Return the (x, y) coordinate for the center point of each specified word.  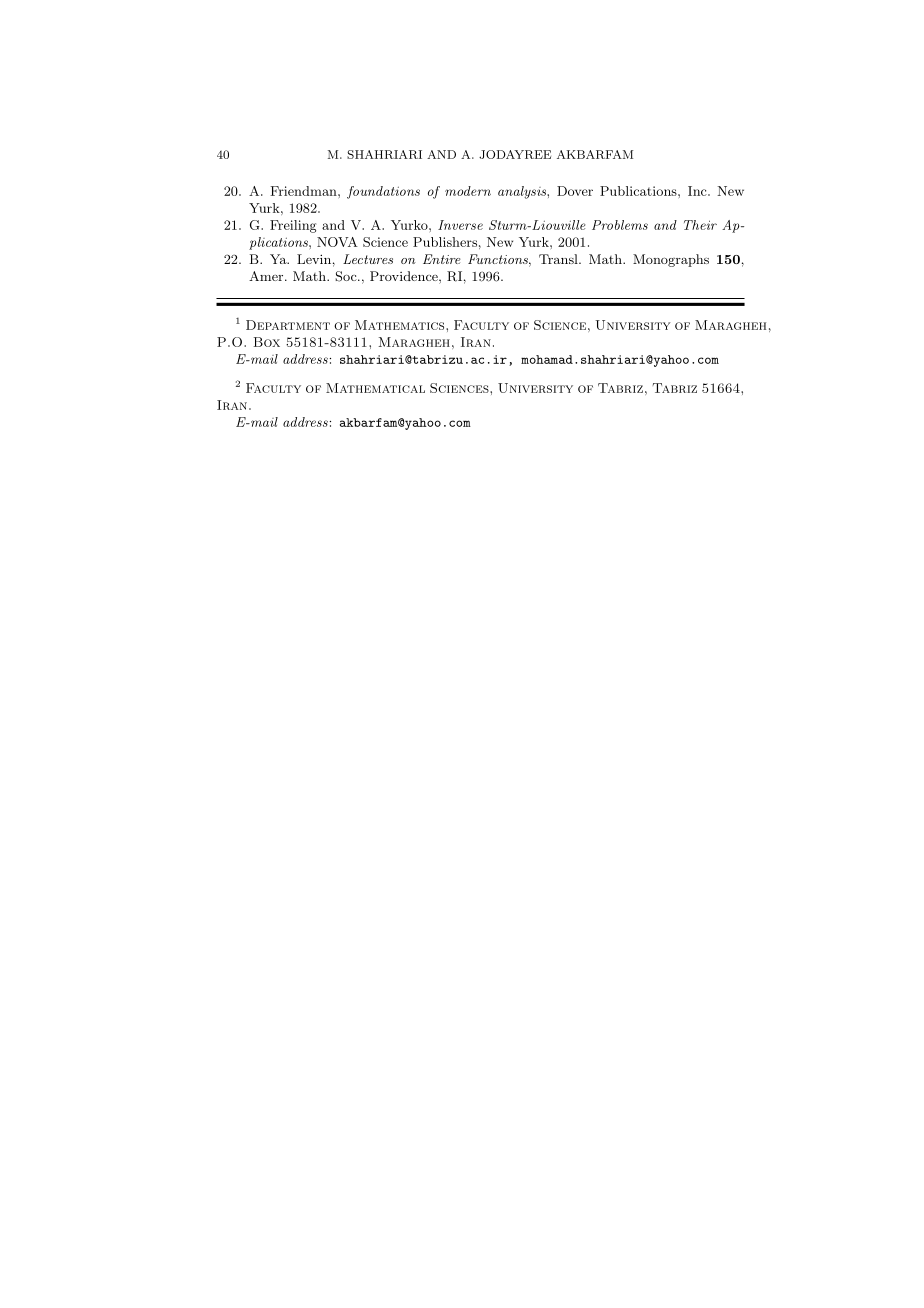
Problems (620, 225)
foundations (383, 192)
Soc (347, 276)
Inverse (460, 225)
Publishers (445, 242)
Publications (639, 191)
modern (468, 191)
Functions (499, 259)
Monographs (671, 260)
